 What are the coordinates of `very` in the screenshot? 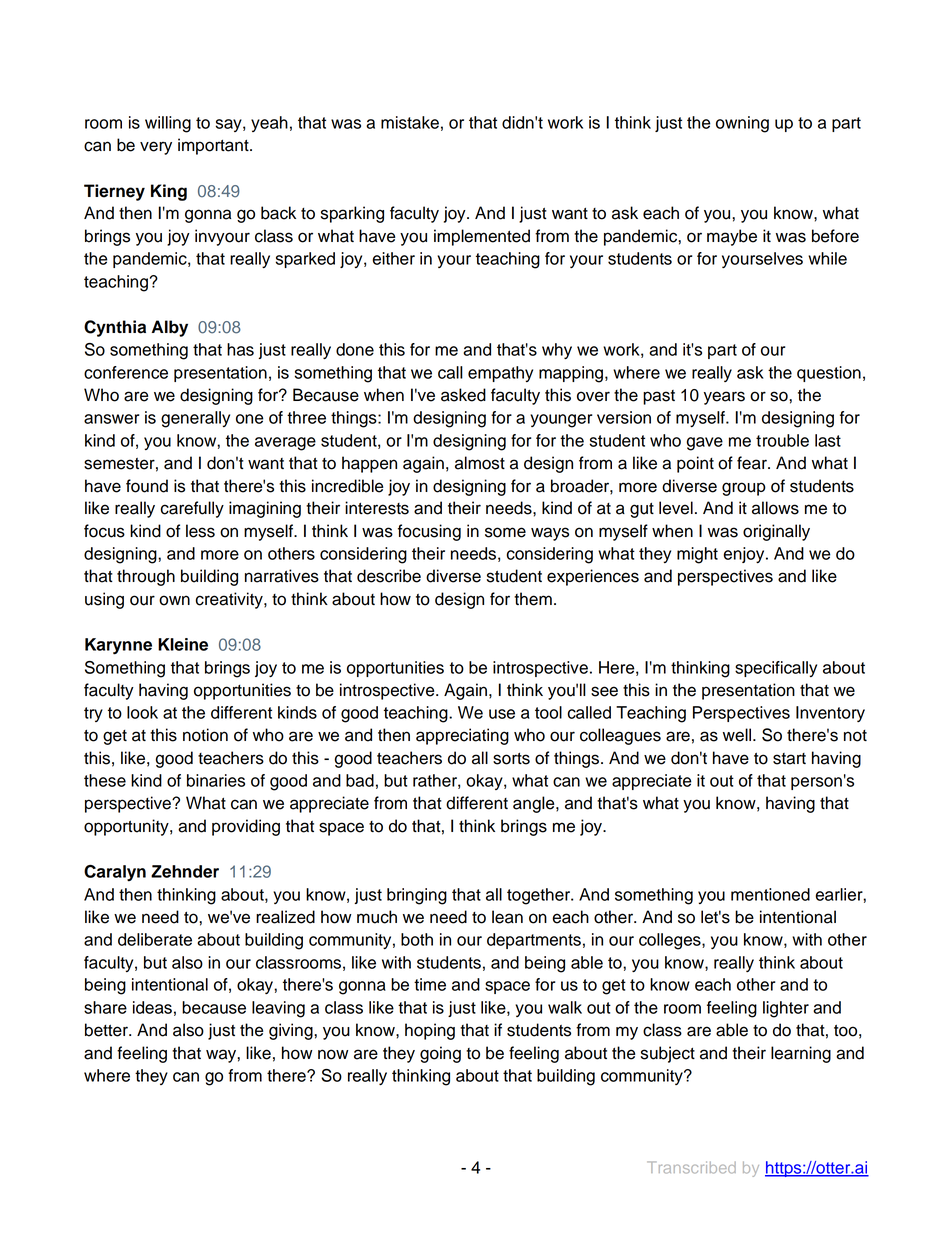 It's located at (156, 148).
